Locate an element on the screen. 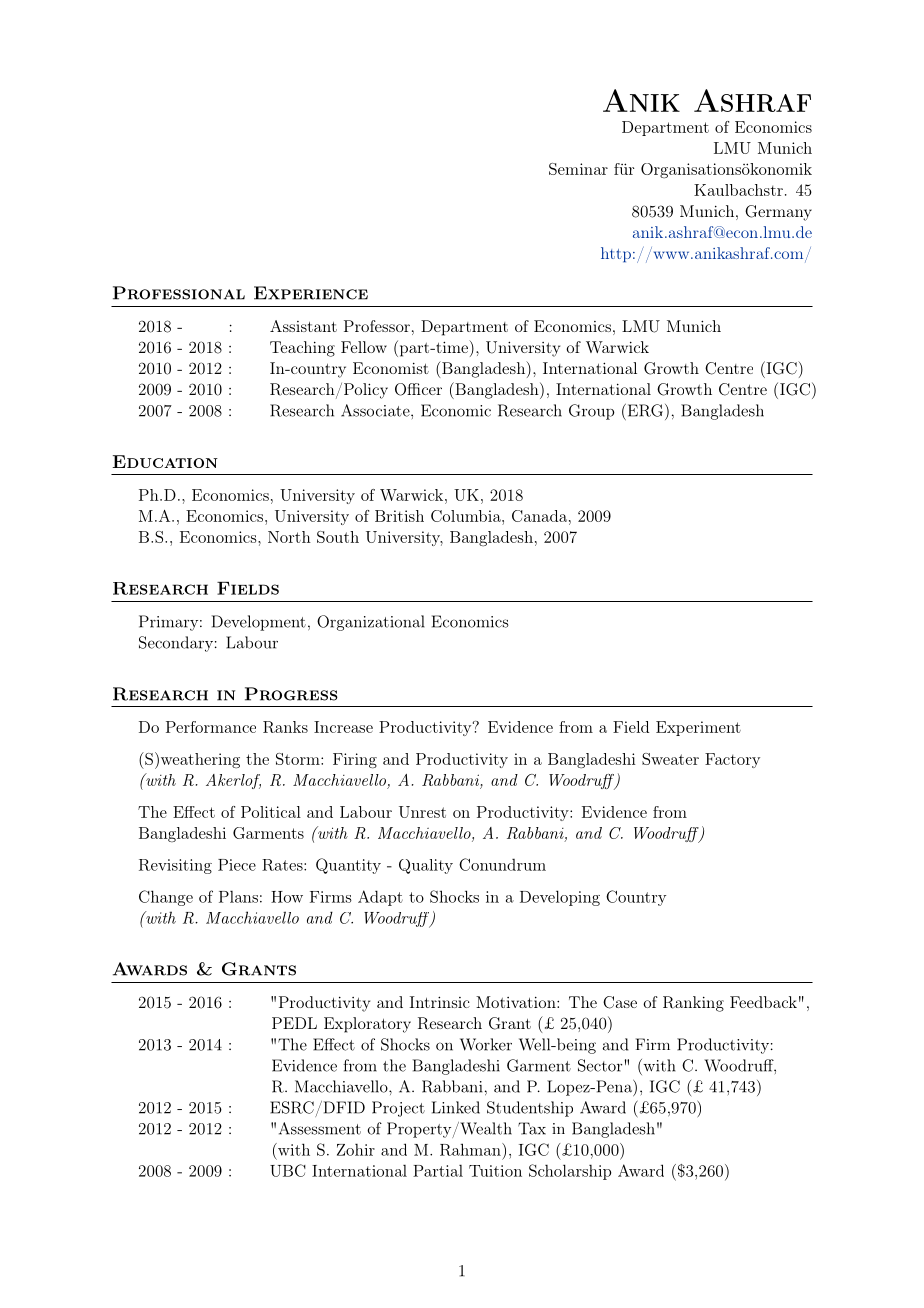 This screenshot has height=1308, width=924. Seminar is located at coordinates (578, 169).
